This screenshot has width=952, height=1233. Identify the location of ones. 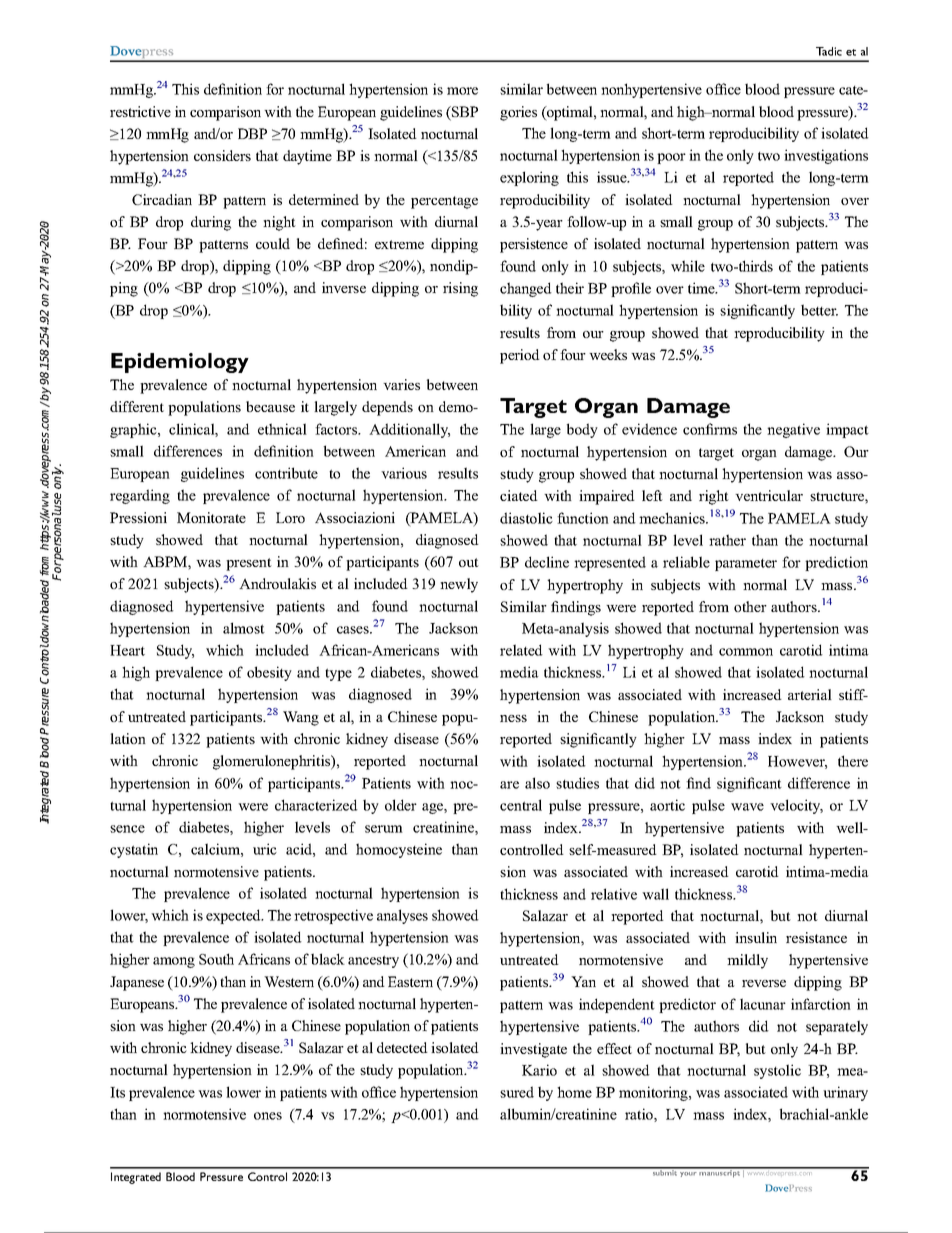
(268, 1116).
